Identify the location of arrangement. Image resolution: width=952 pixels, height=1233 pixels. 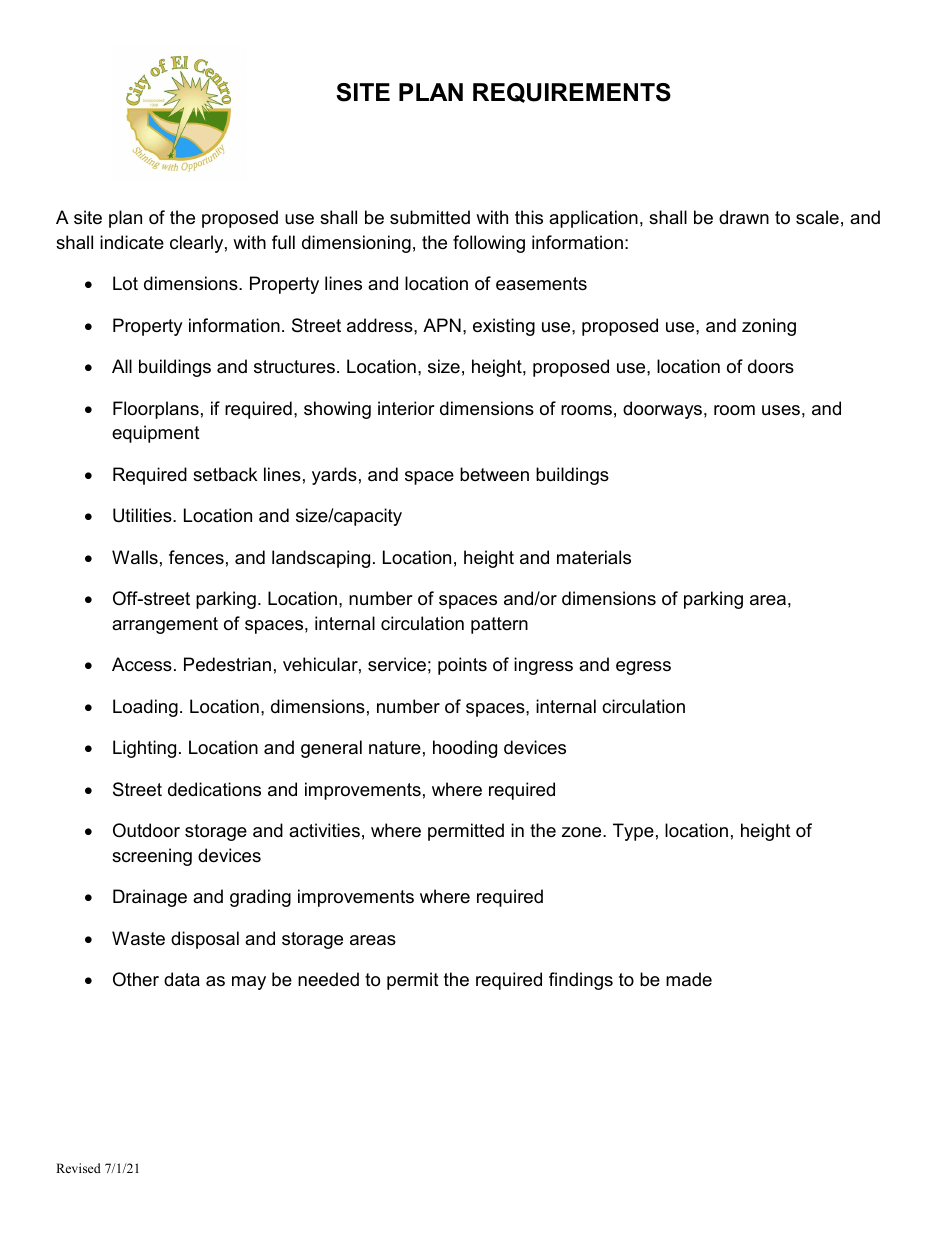
(165, 625).
